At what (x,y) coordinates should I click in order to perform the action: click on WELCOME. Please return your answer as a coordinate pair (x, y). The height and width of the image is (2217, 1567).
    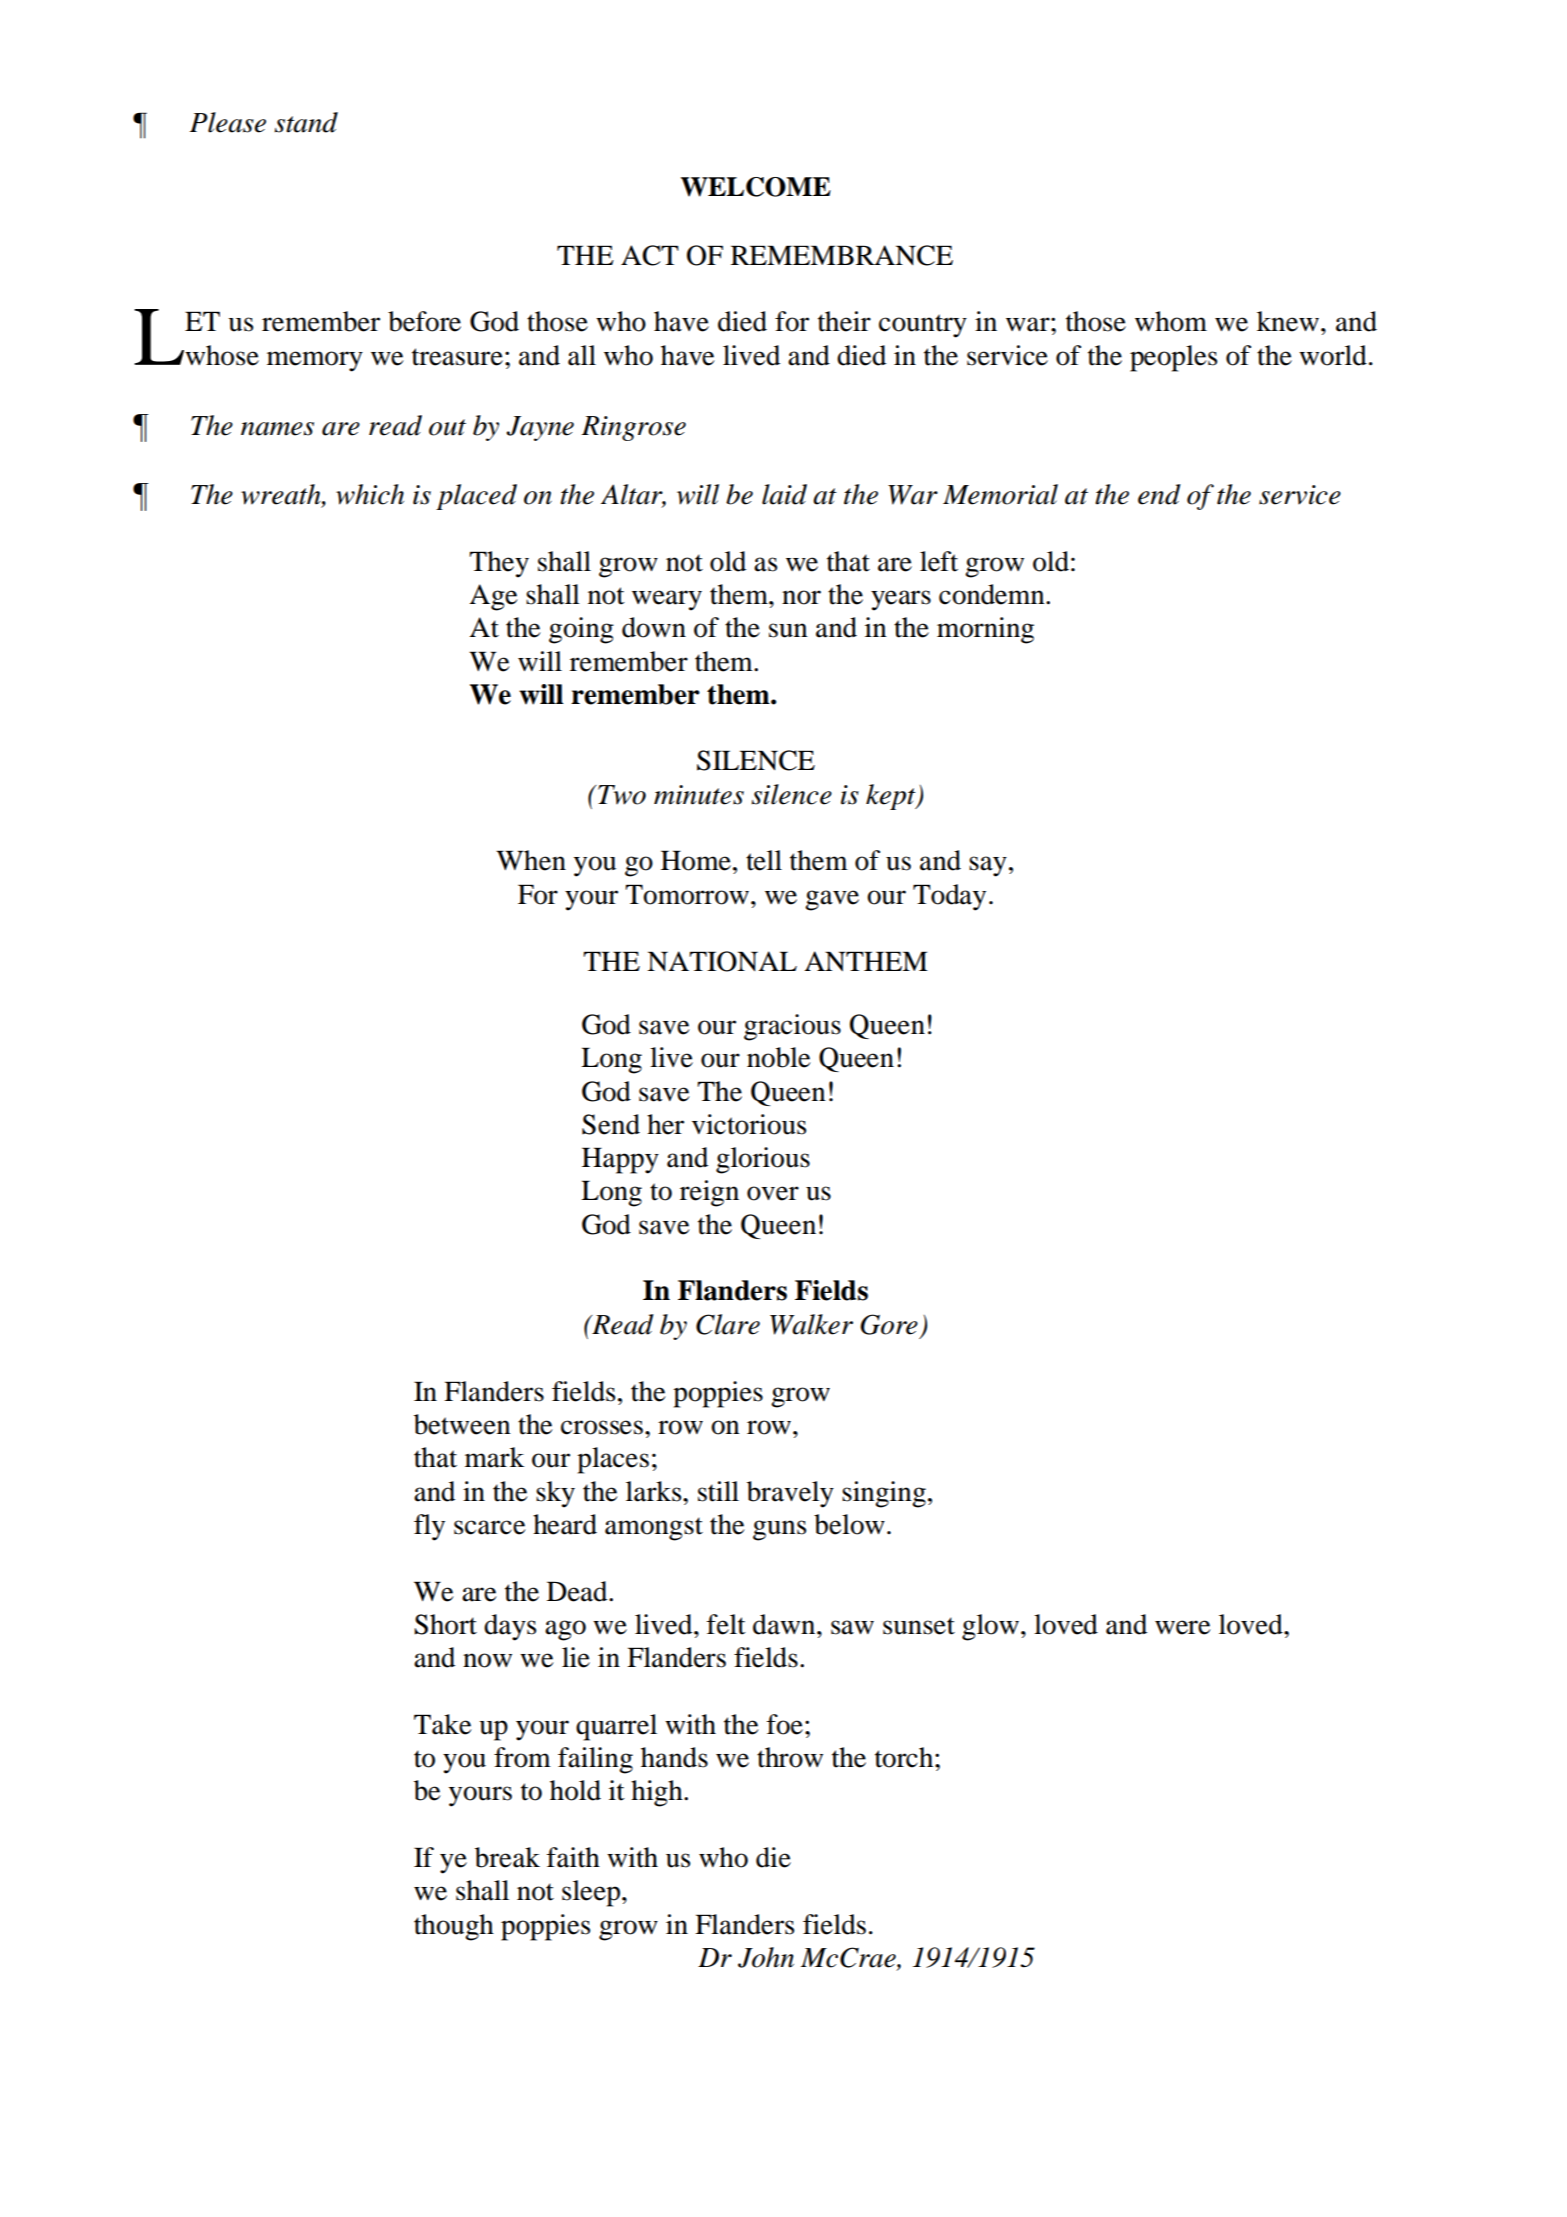
    Looking at the image, I should click on (756, 187).
